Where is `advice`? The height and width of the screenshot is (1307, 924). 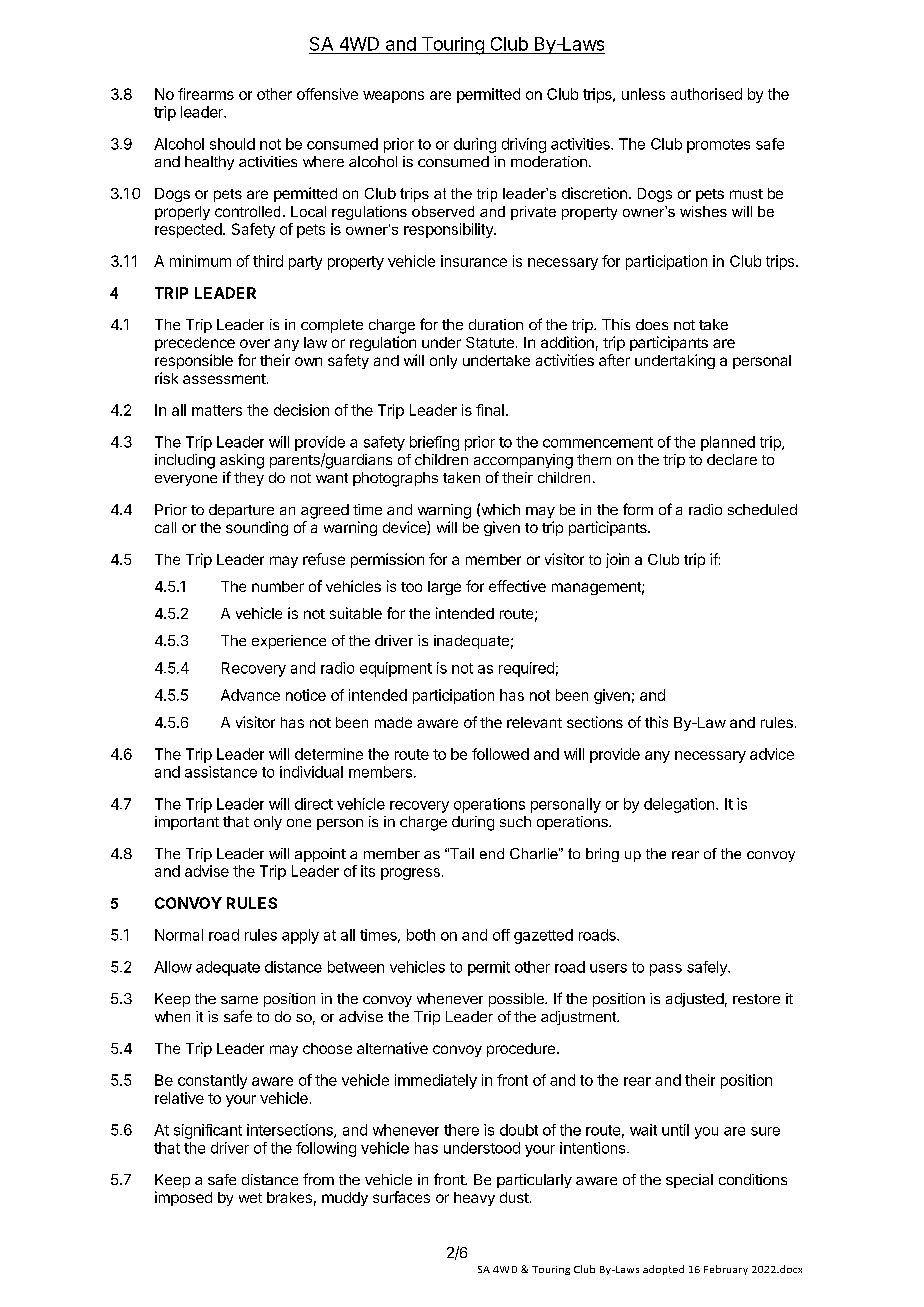 advice is located at coordinates (772, 754).
